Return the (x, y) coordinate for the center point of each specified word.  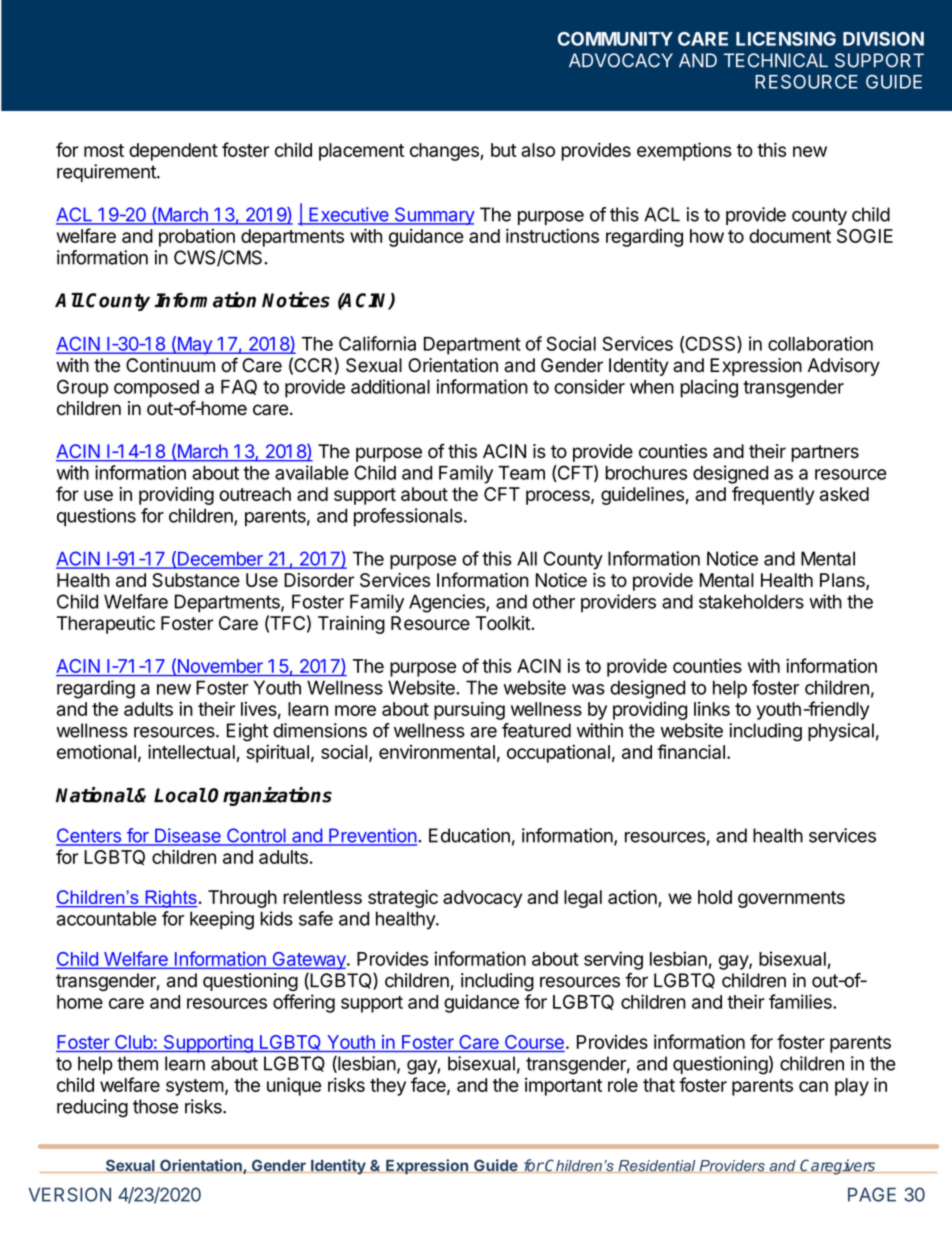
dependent (173, 152)
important (563, 1086)
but (504, 150)
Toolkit (504, 623)
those (155, 1106)
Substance (196, 580)
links (712, 708)
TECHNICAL (776, 60)
